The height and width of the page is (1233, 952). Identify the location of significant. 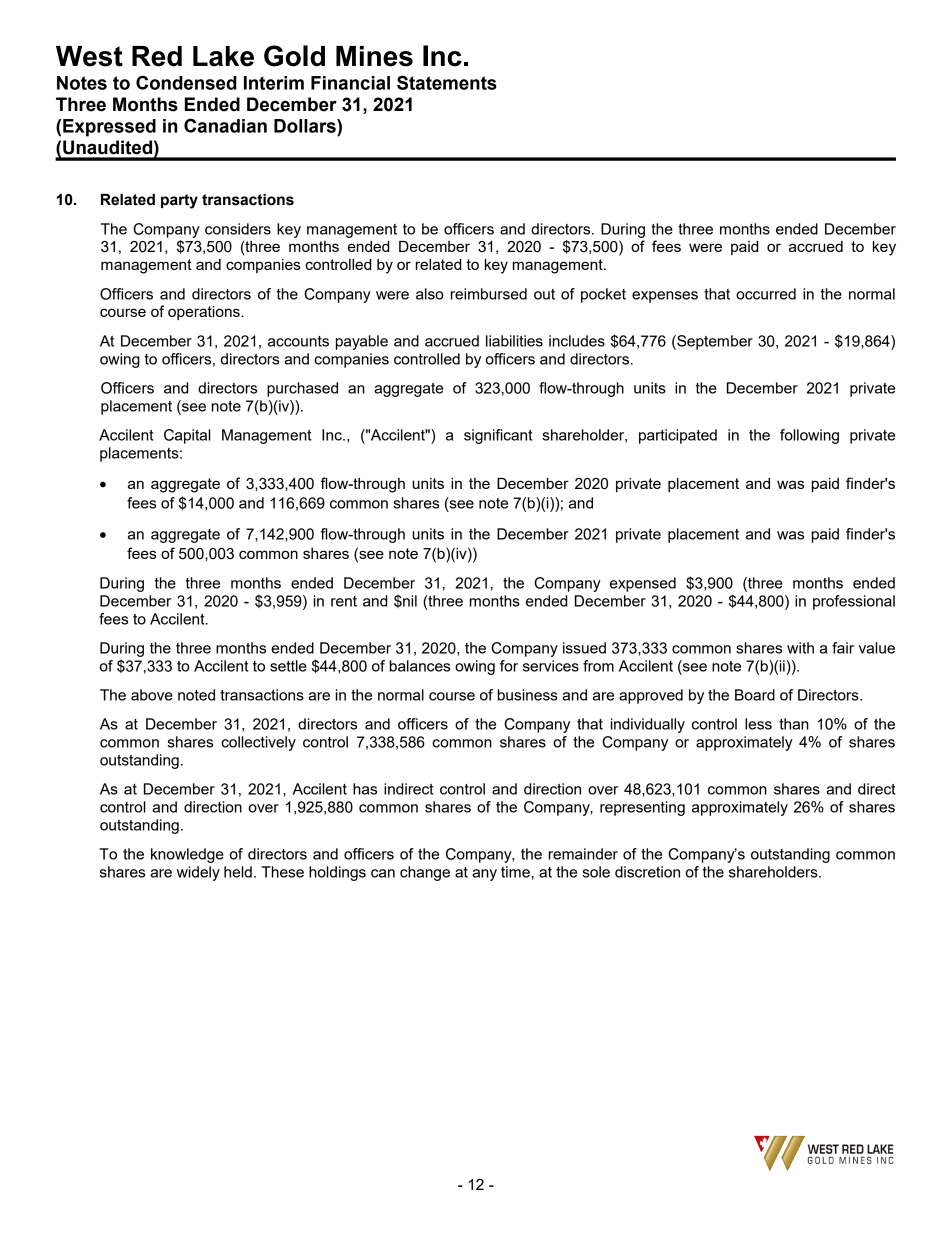
(498, 436).
